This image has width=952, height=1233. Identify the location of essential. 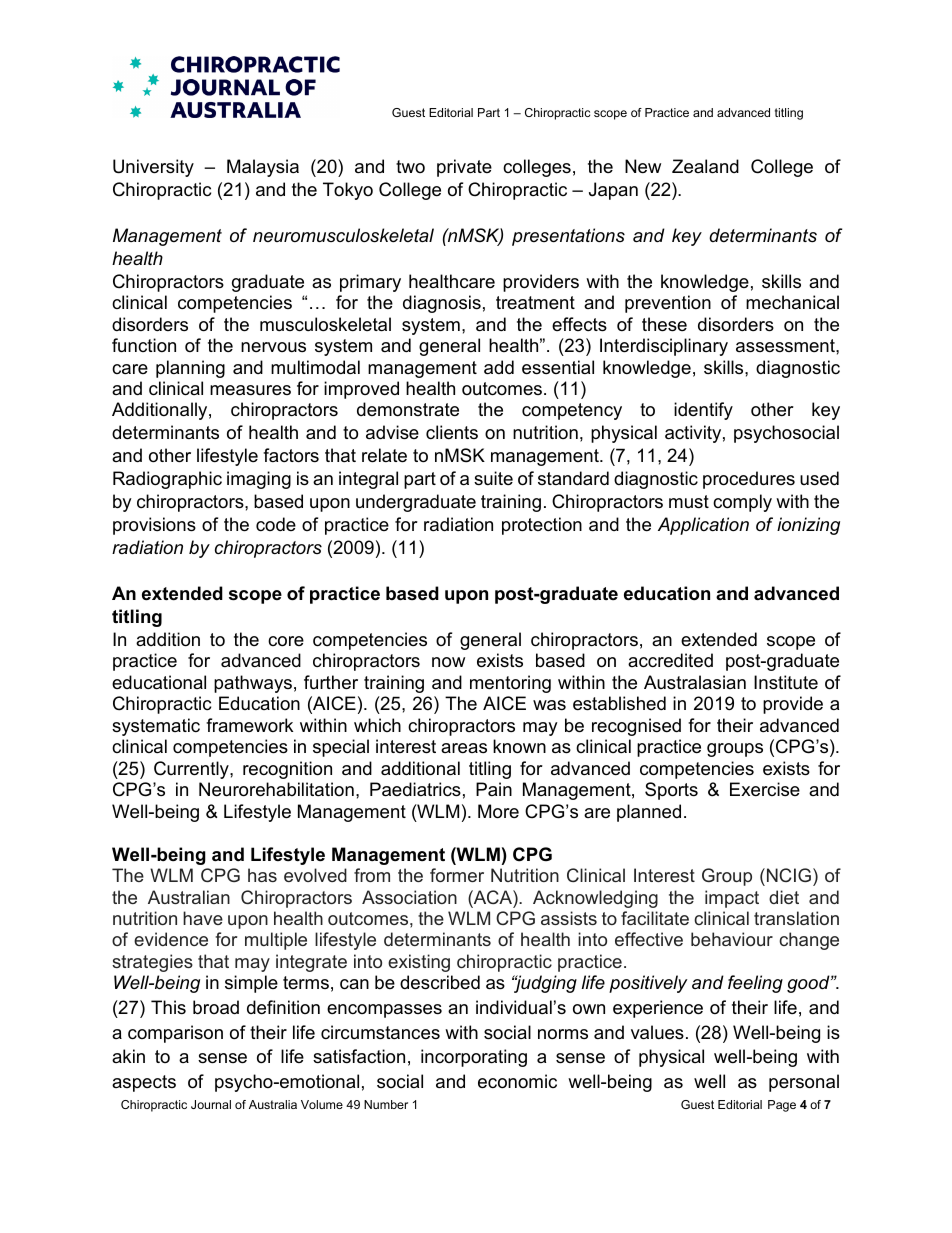
(558, 367).
